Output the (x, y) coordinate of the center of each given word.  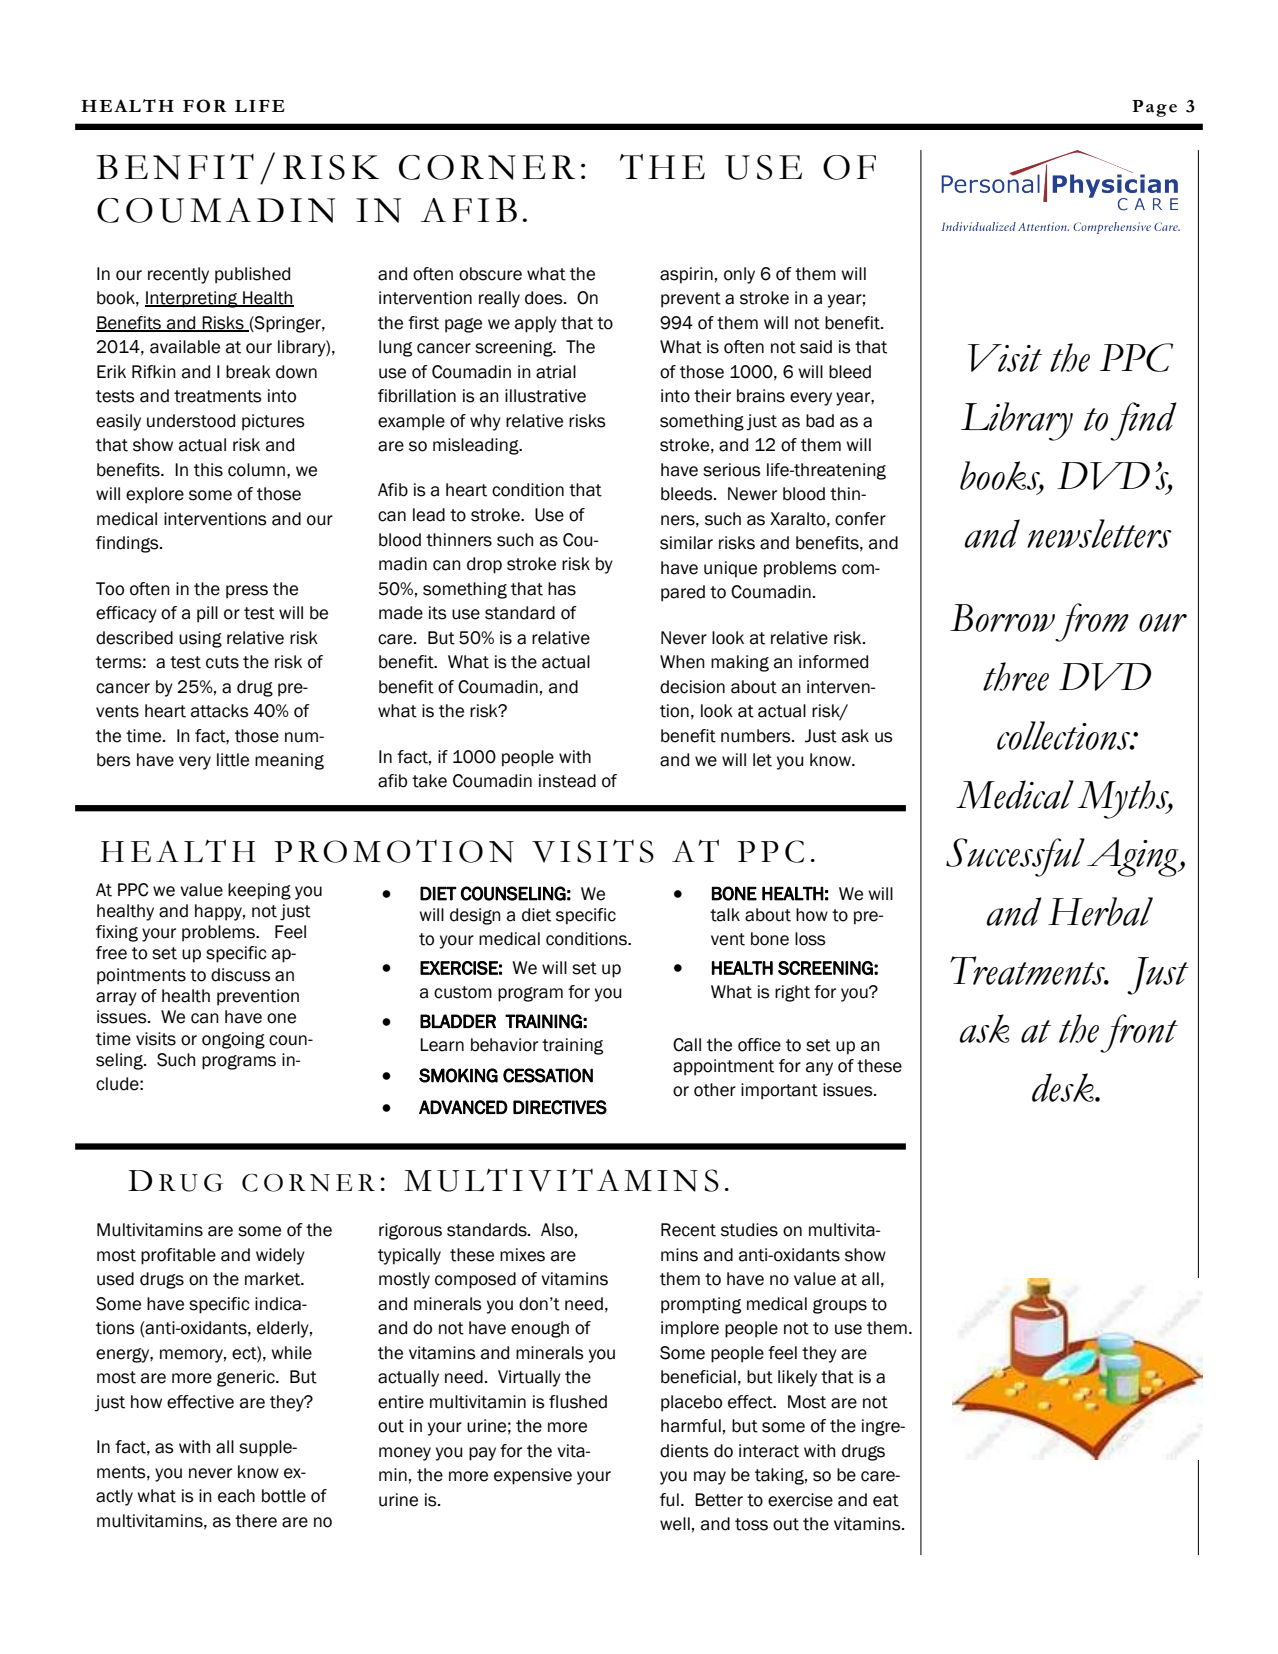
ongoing (233, 1040)
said (816, 347)
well (675, 1524)
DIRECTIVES (560, 1107)
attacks (220, 711)
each (236, 1496)
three (1016, 676)
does (545, 298)
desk (1064, 1087)
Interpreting (192, 299)
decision (692, 687)
